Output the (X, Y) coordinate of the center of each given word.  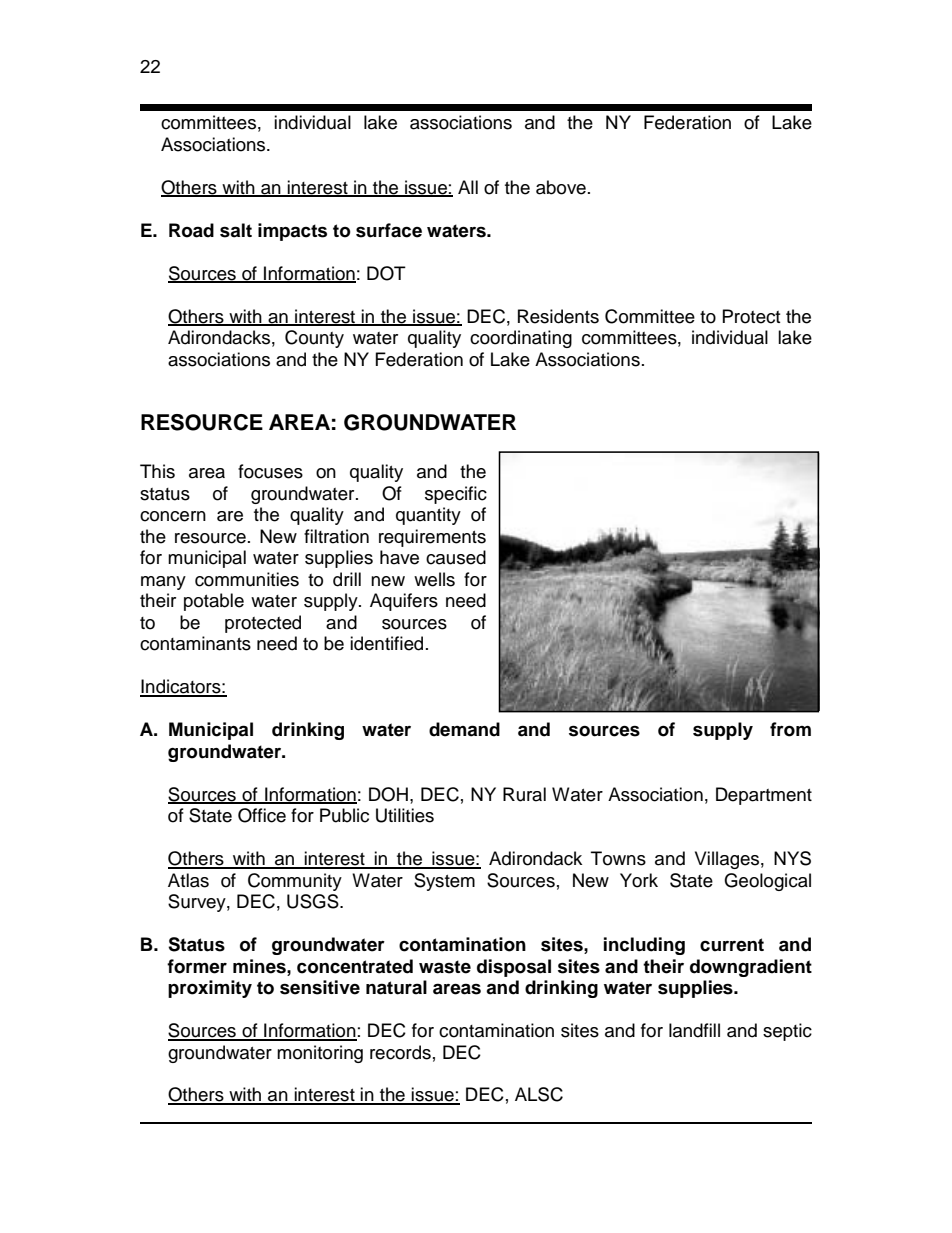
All (468, 187)
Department (764, 796)
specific (456, 495)
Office (262, 815)
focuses (270, 471)
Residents (558, 316)
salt (236, 230)
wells (434, 579)
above (561, 187)
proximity (210, 989)
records (400, 1052)
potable (214, 602)
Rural (524, 794)
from (790, 729)
